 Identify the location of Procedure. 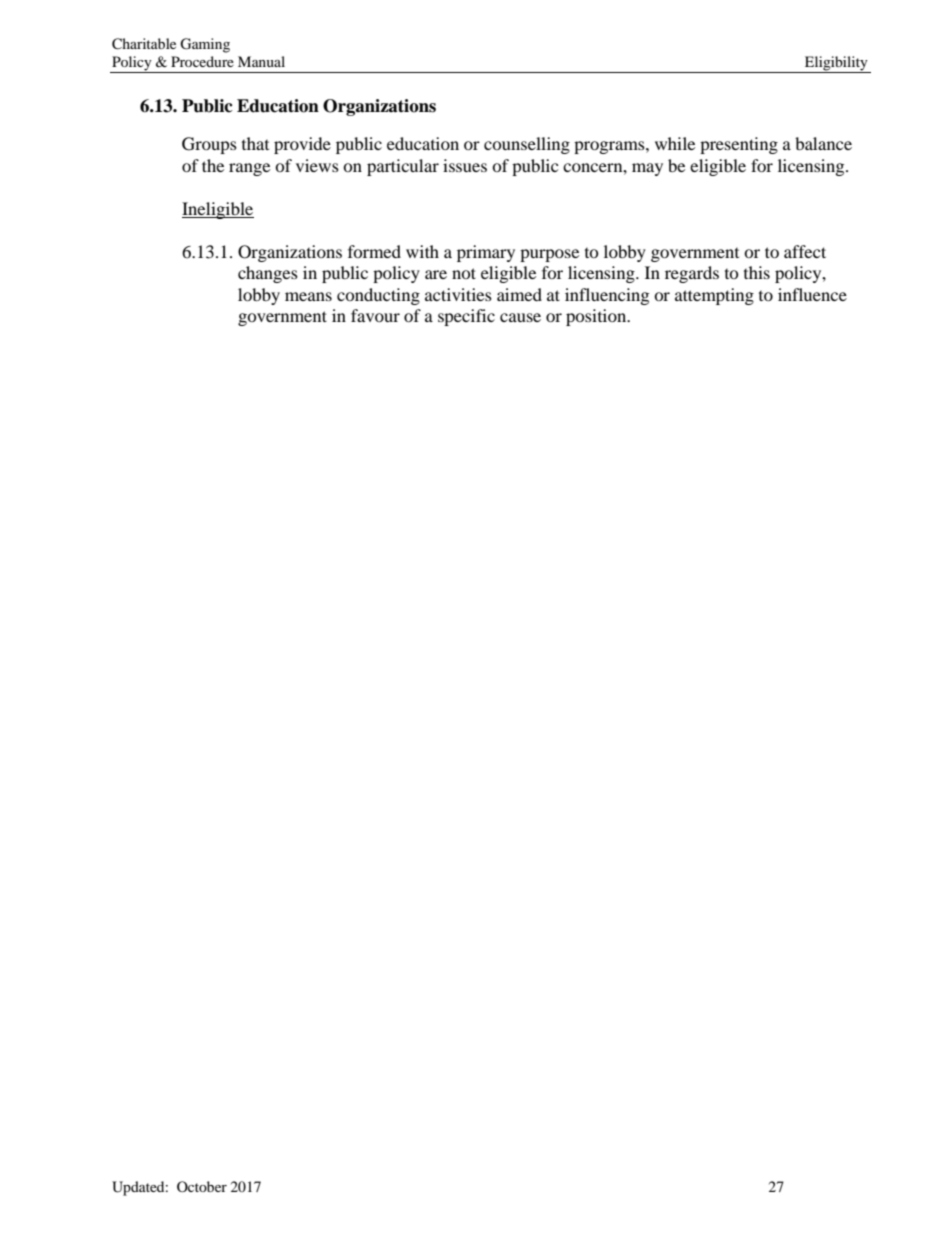
(202, 61).
